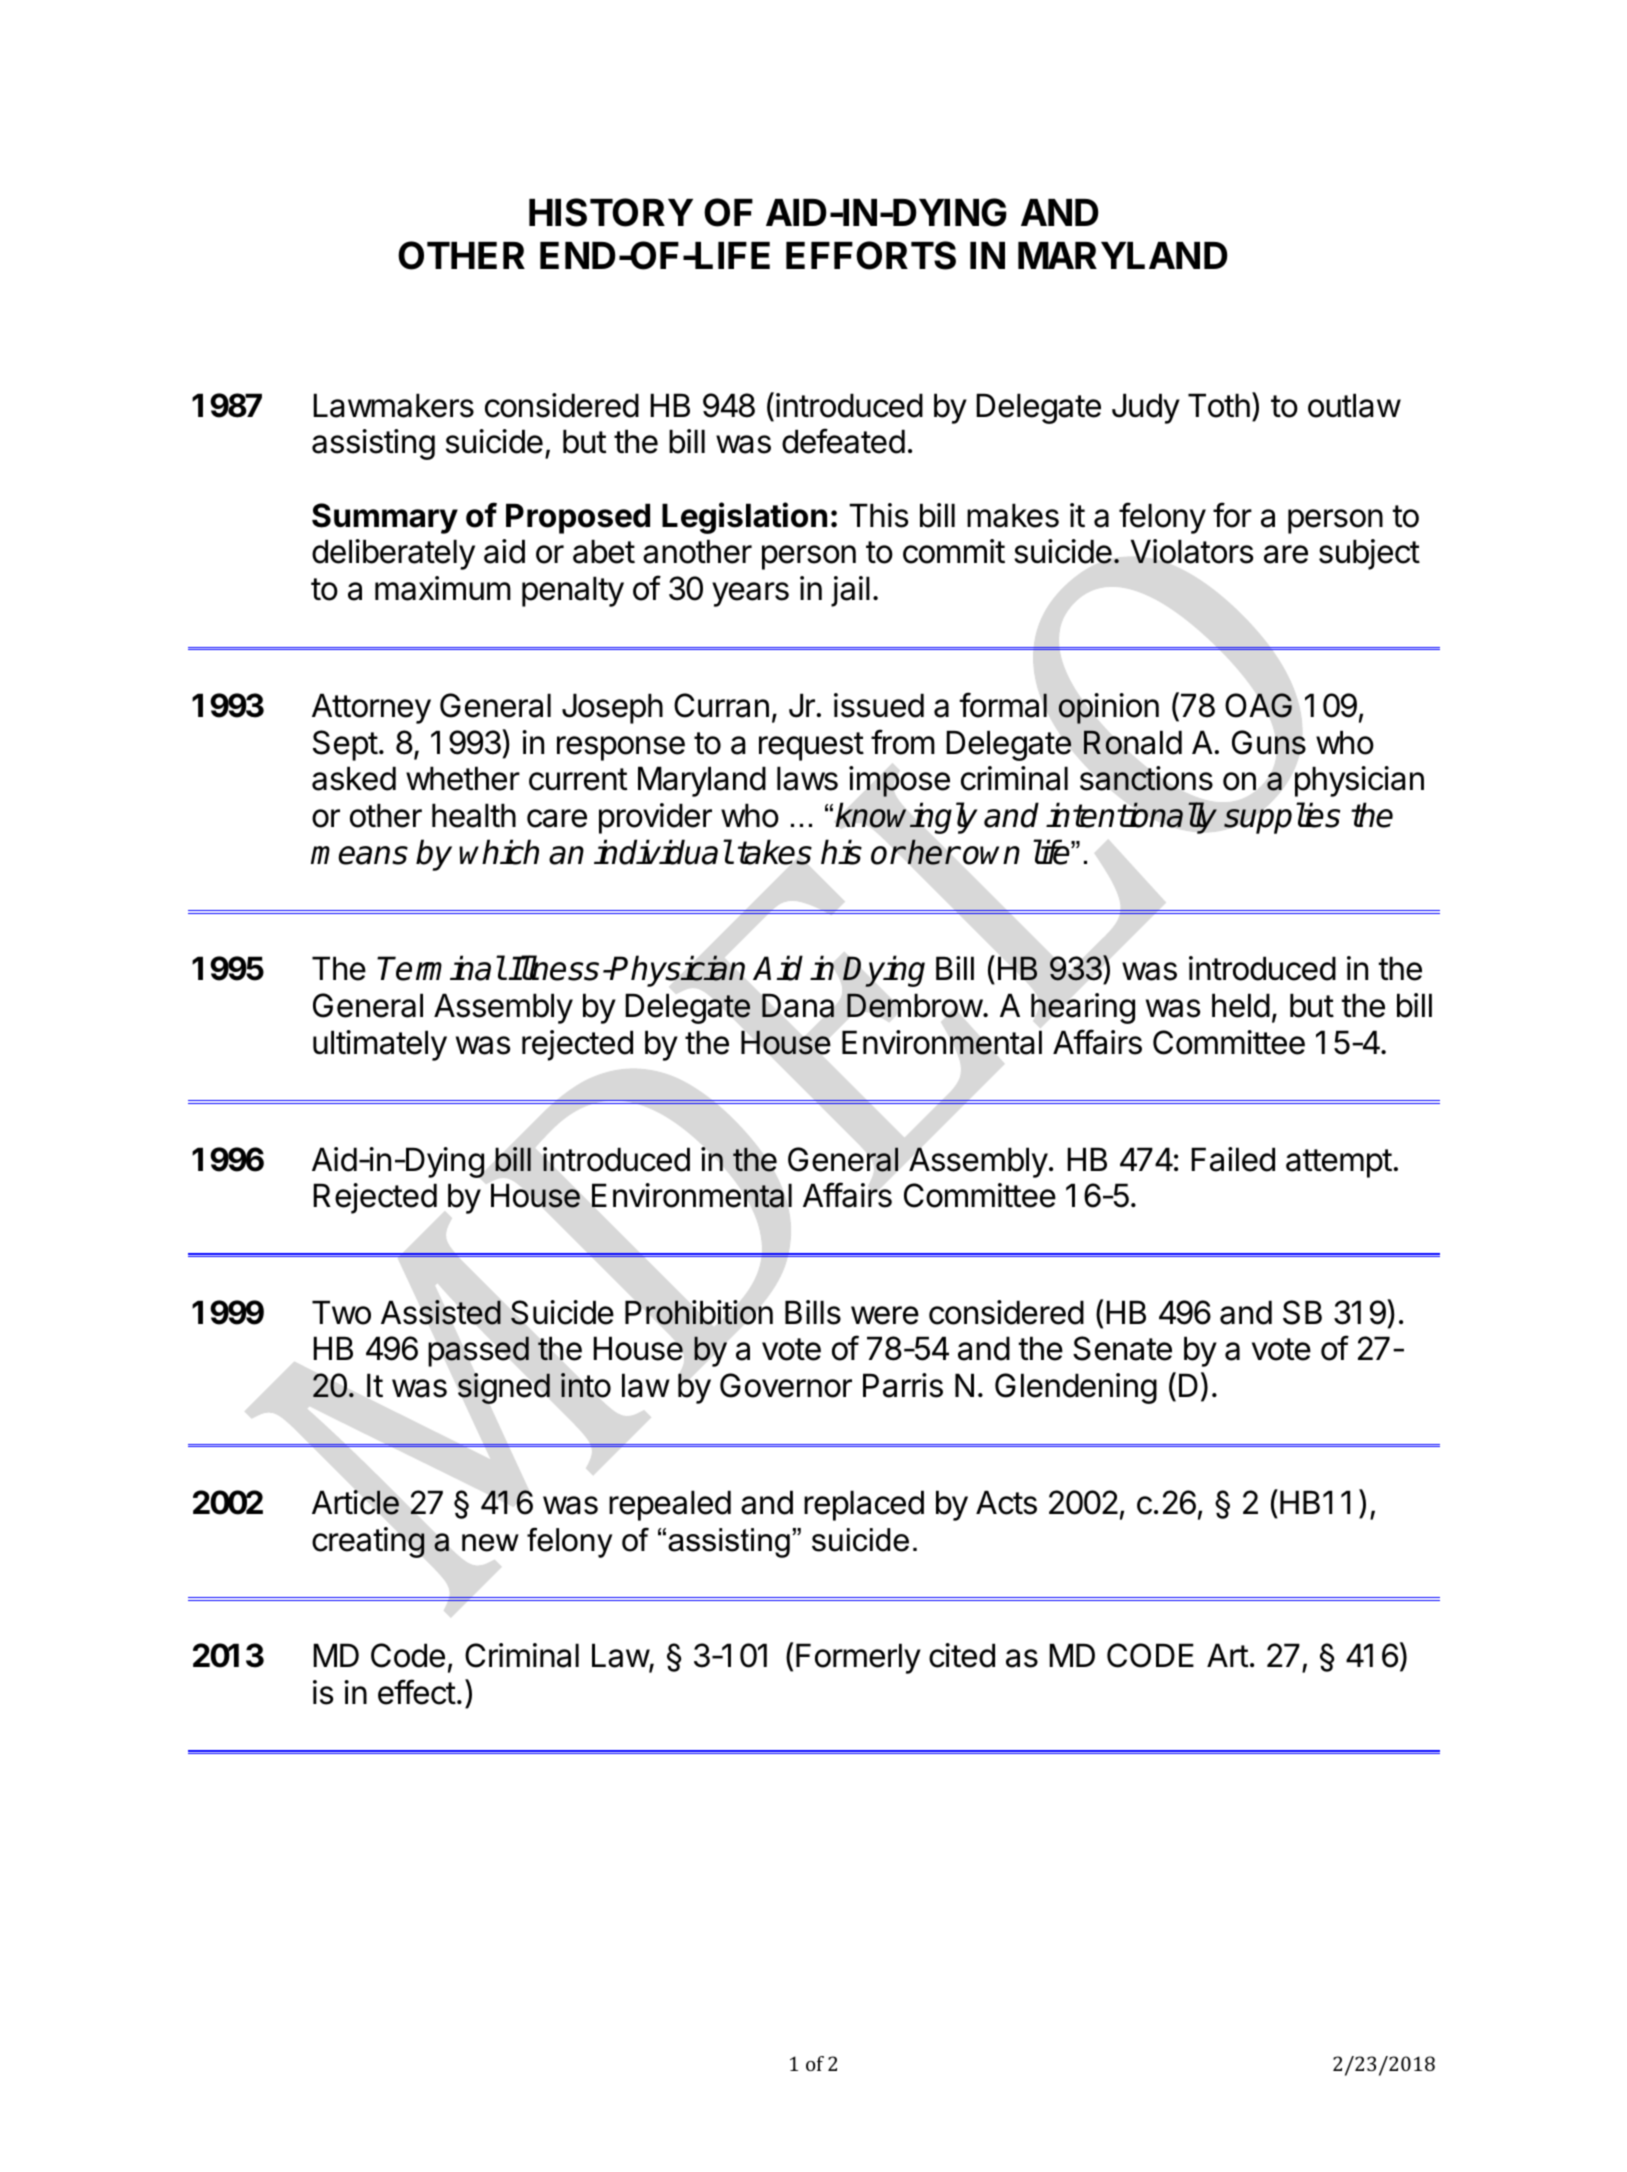 This screenshot has width=1627, height=2172. What do you see at coordinates (1219, 405) in the screenshot?
I see `Toth` at bounding box center [1219, 405].
